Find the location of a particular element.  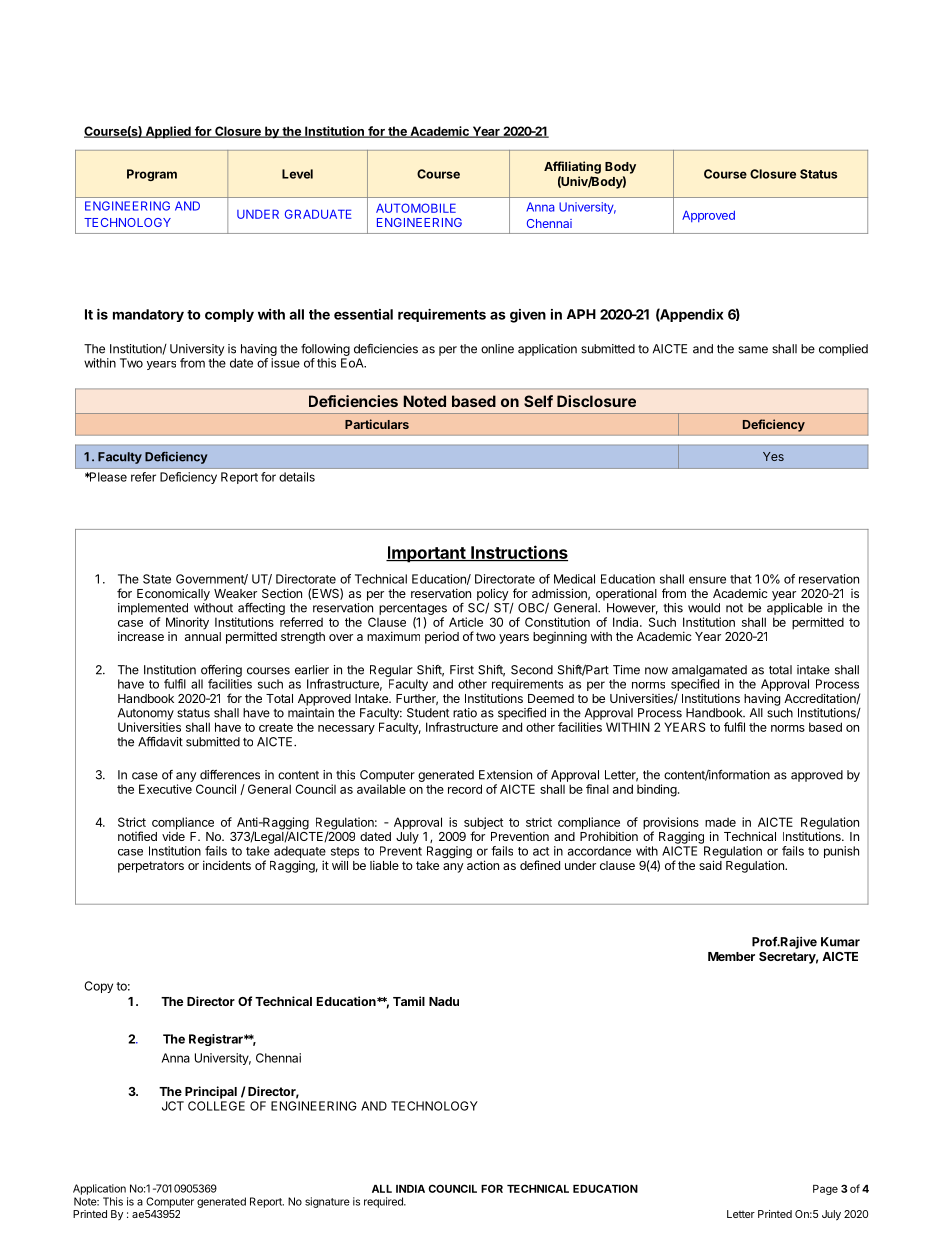

that is located at coordinates (741, 579).
